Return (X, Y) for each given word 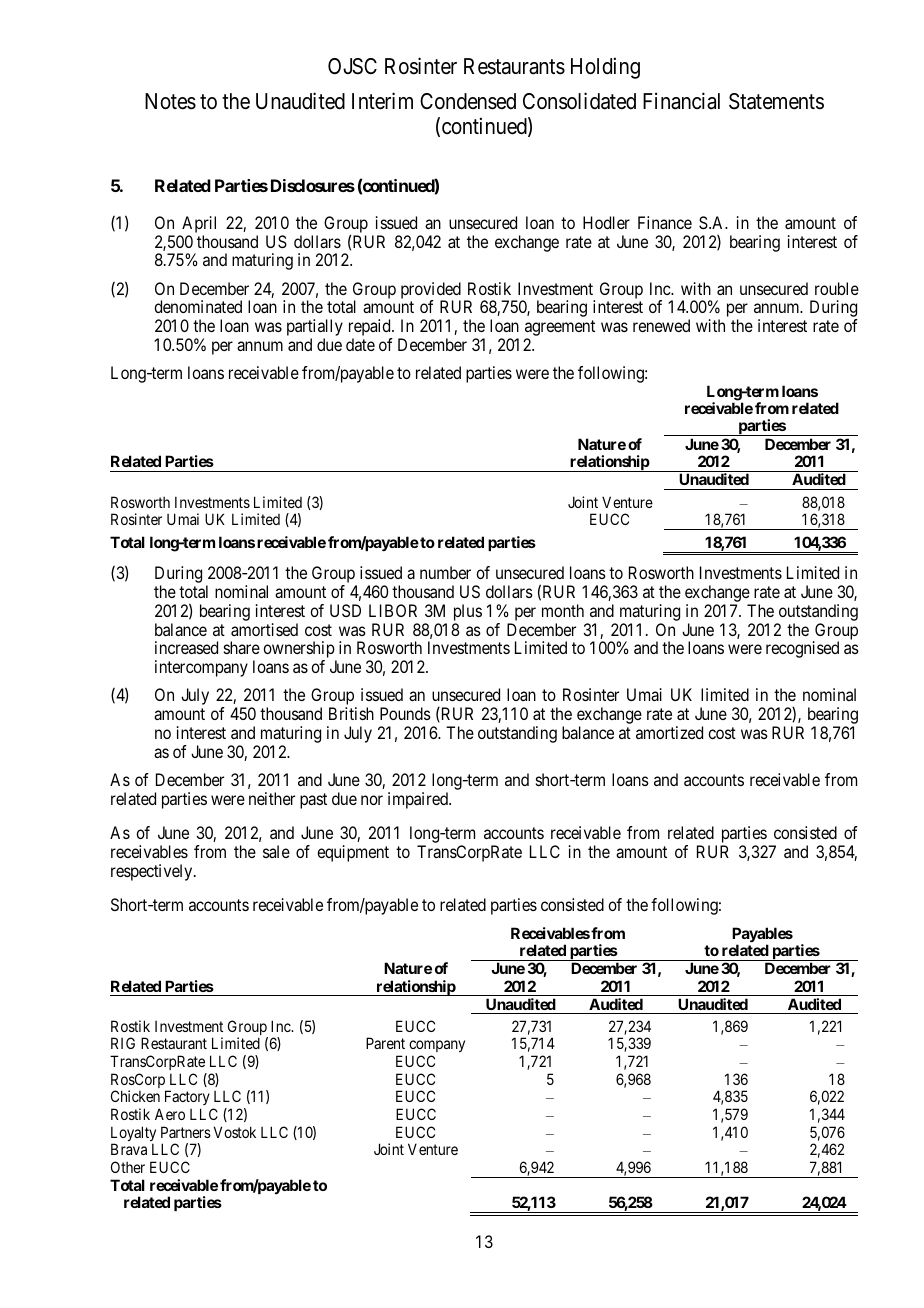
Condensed (468, 101)
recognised (802, 649)
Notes (170, 101)
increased (186, 647)
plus (468, 612)
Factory (187, 1099)
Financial (681, 101)
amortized (669, 732)
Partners (186, 1132)
